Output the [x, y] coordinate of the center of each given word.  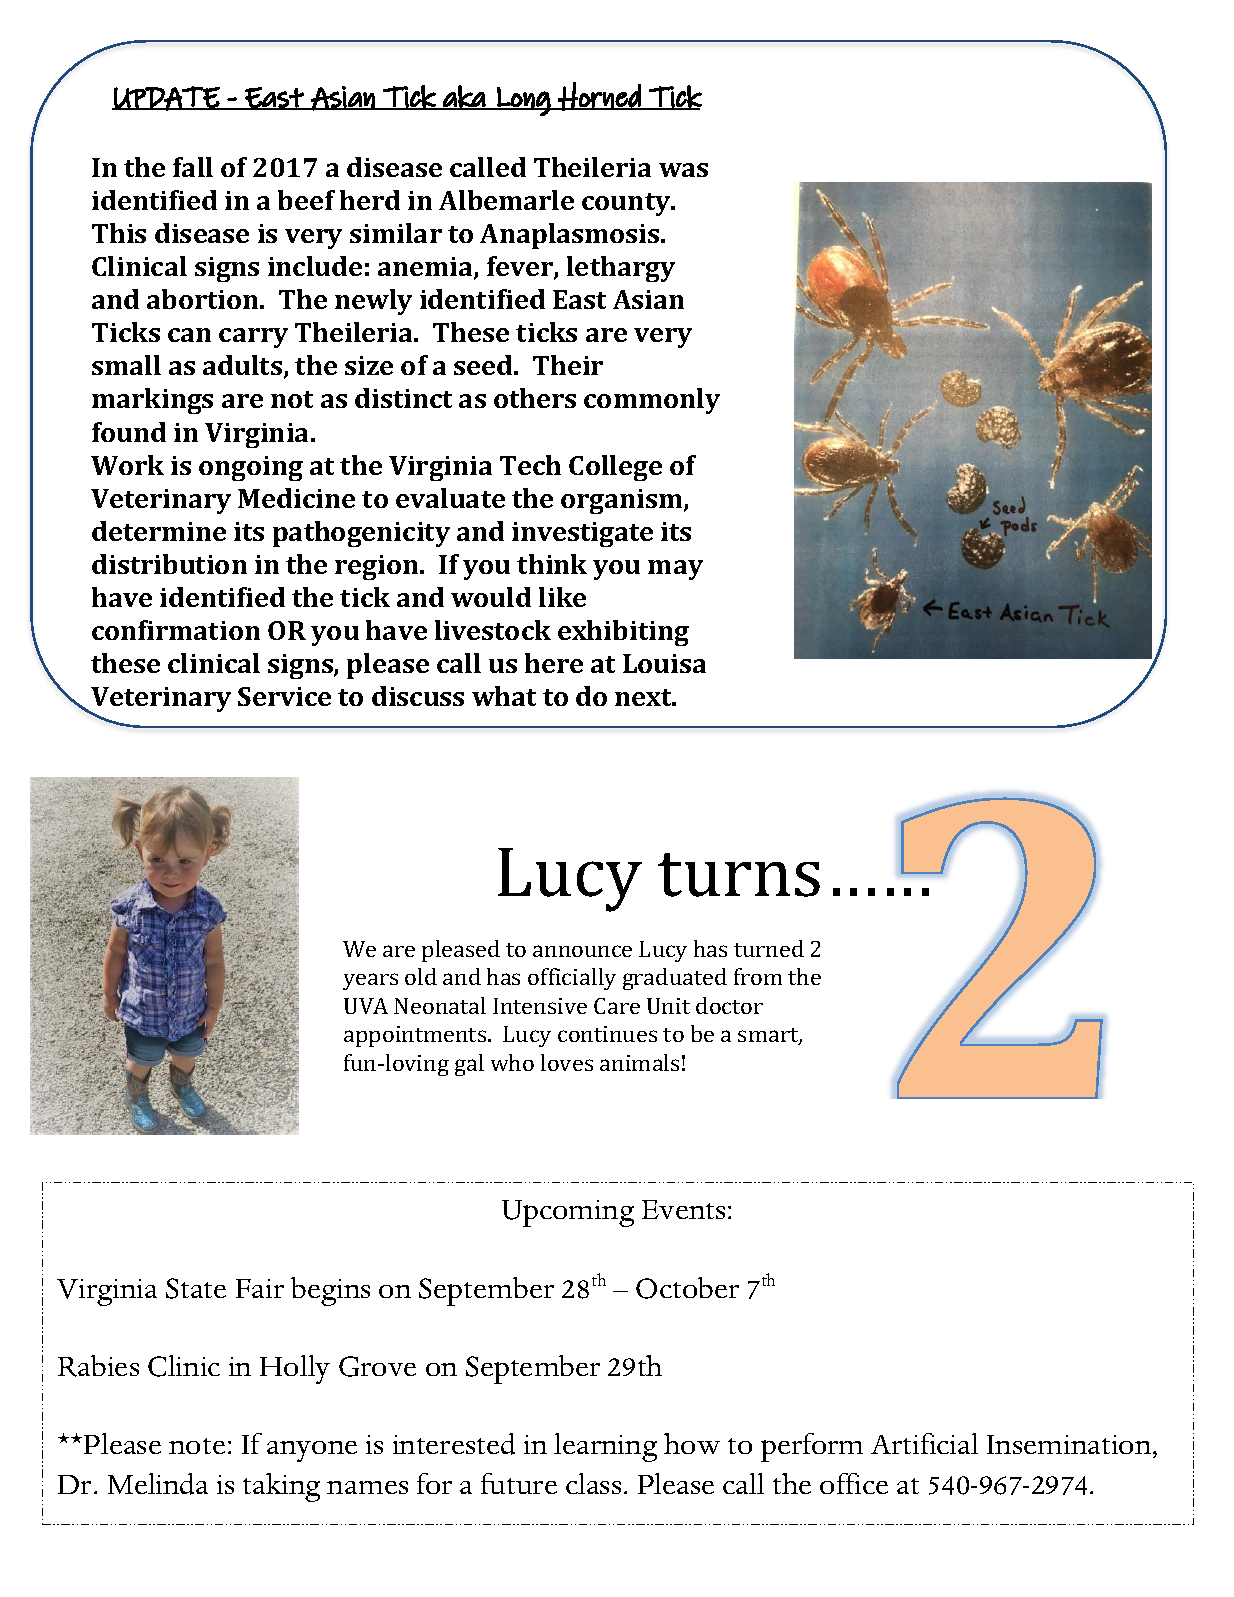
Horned [599, 96]
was [683, 170]
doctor [729, 1005]
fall [193, 167]
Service [284, 696]
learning [605, 1447]
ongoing [251, 468]
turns [739, 875]
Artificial [924, 1443]
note [197, 1446]
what [504, 696]
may [675, 570]
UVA [366, 1006]
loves [567, 1062]
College [615, 468]
